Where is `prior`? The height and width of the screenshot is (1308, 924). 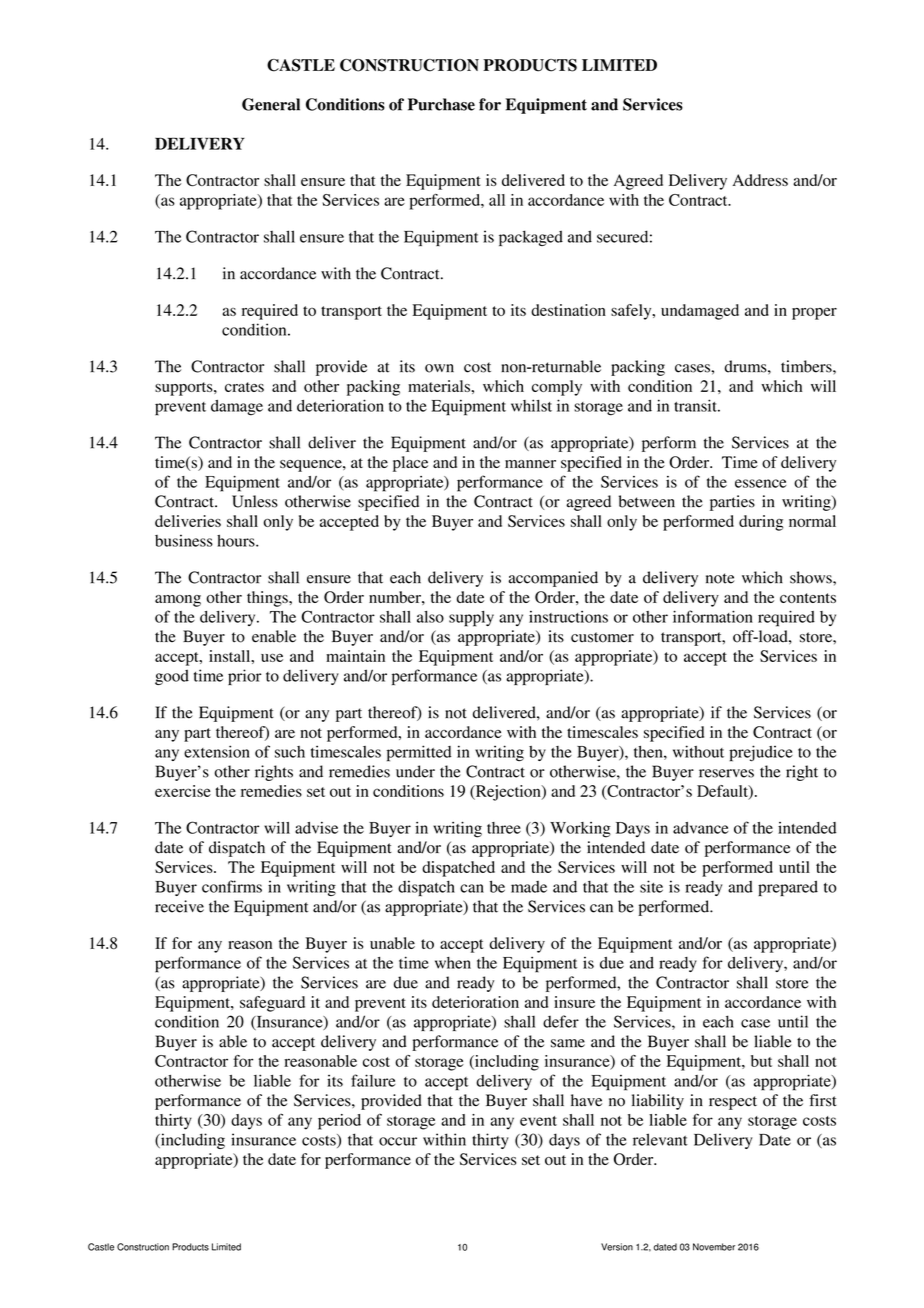 prior is located at coordinates (245, 677).
